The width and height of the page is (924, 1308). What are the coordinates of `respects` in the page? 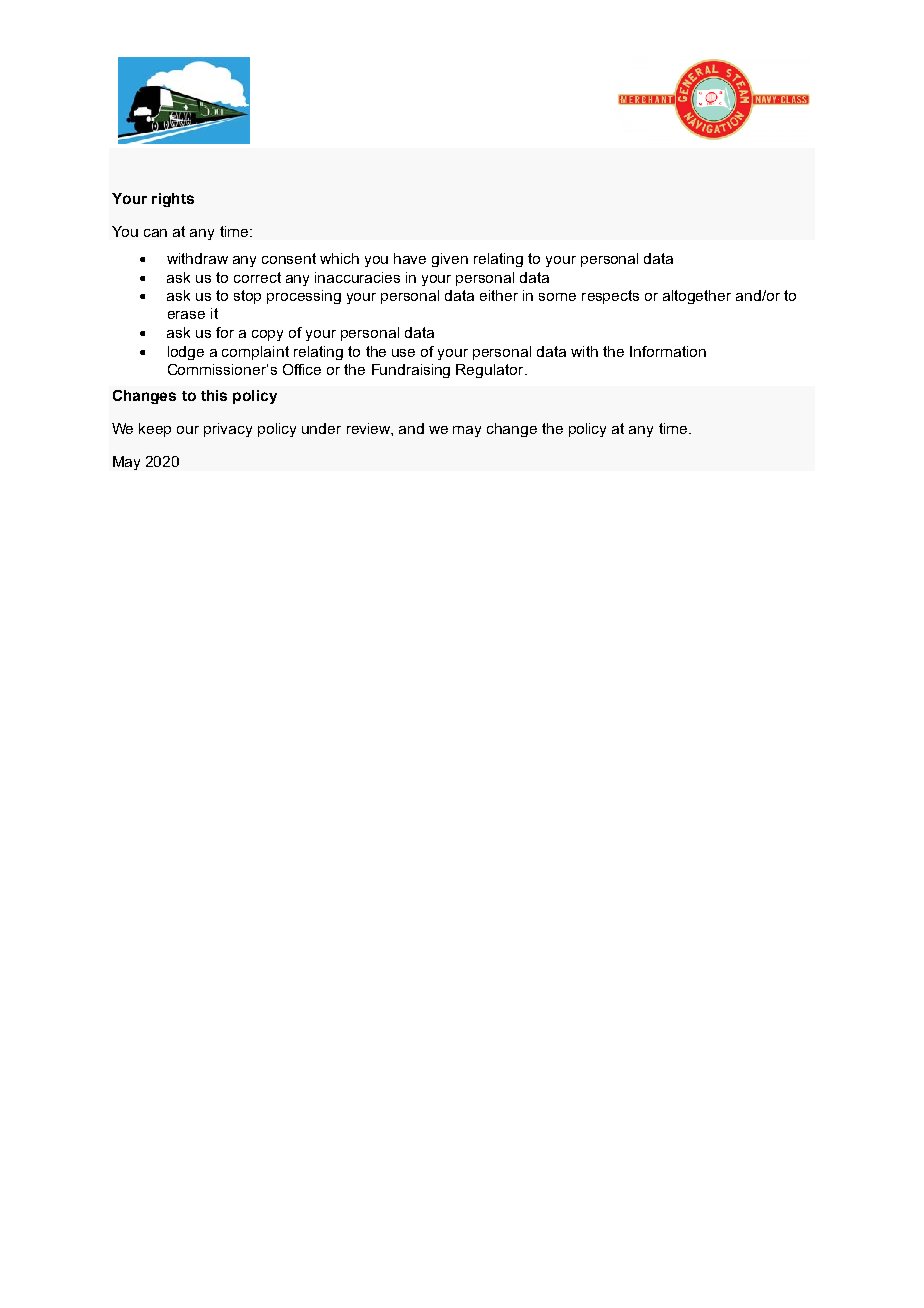 It's located at (610, 297).
